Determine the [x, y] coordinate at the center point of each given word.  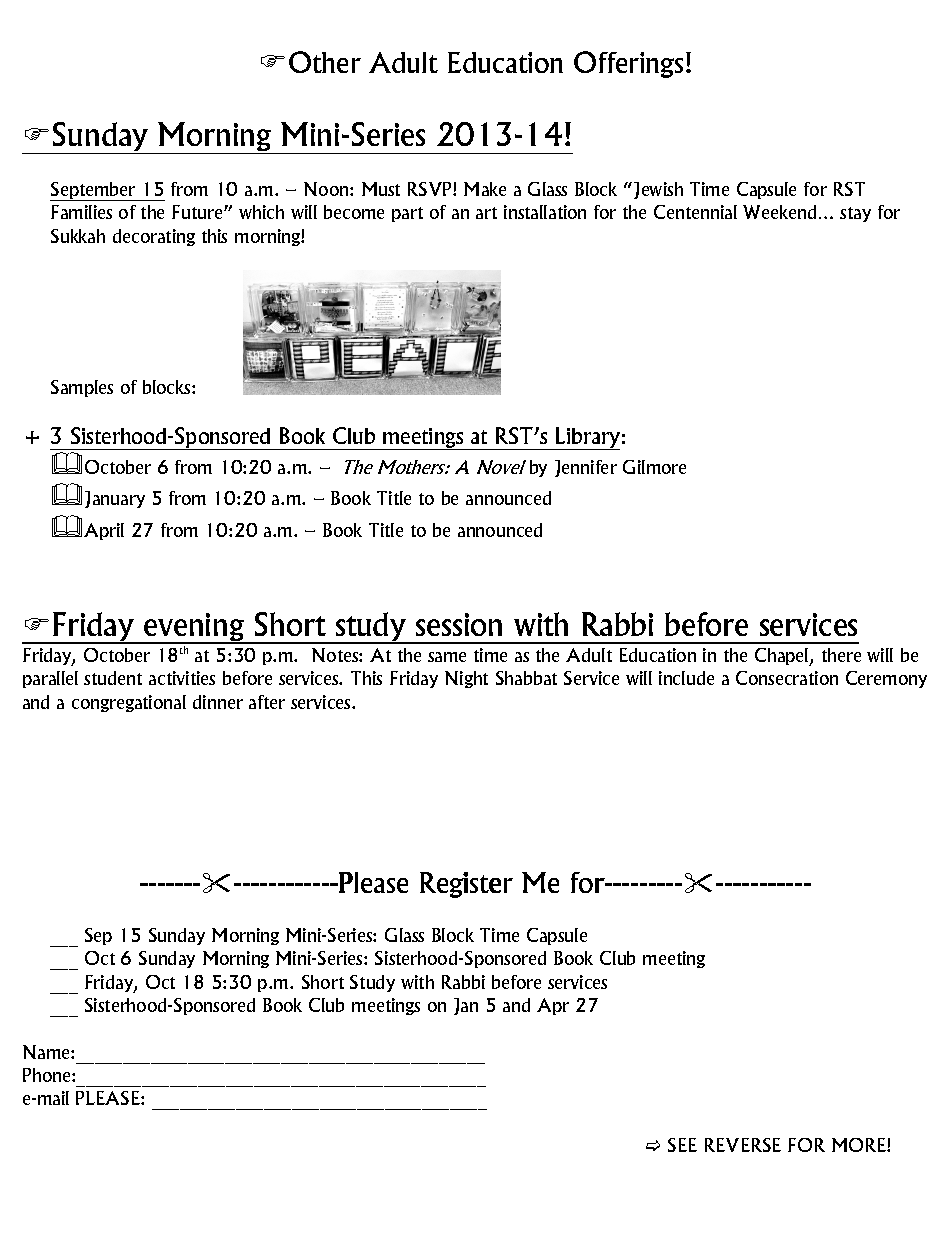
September [94, 191]
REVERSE [743, 1145]
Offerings [628, 64]
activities [182, 678]
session [459, 624]
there [841, 655]
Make [485, 189]
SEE [682, 1145]
